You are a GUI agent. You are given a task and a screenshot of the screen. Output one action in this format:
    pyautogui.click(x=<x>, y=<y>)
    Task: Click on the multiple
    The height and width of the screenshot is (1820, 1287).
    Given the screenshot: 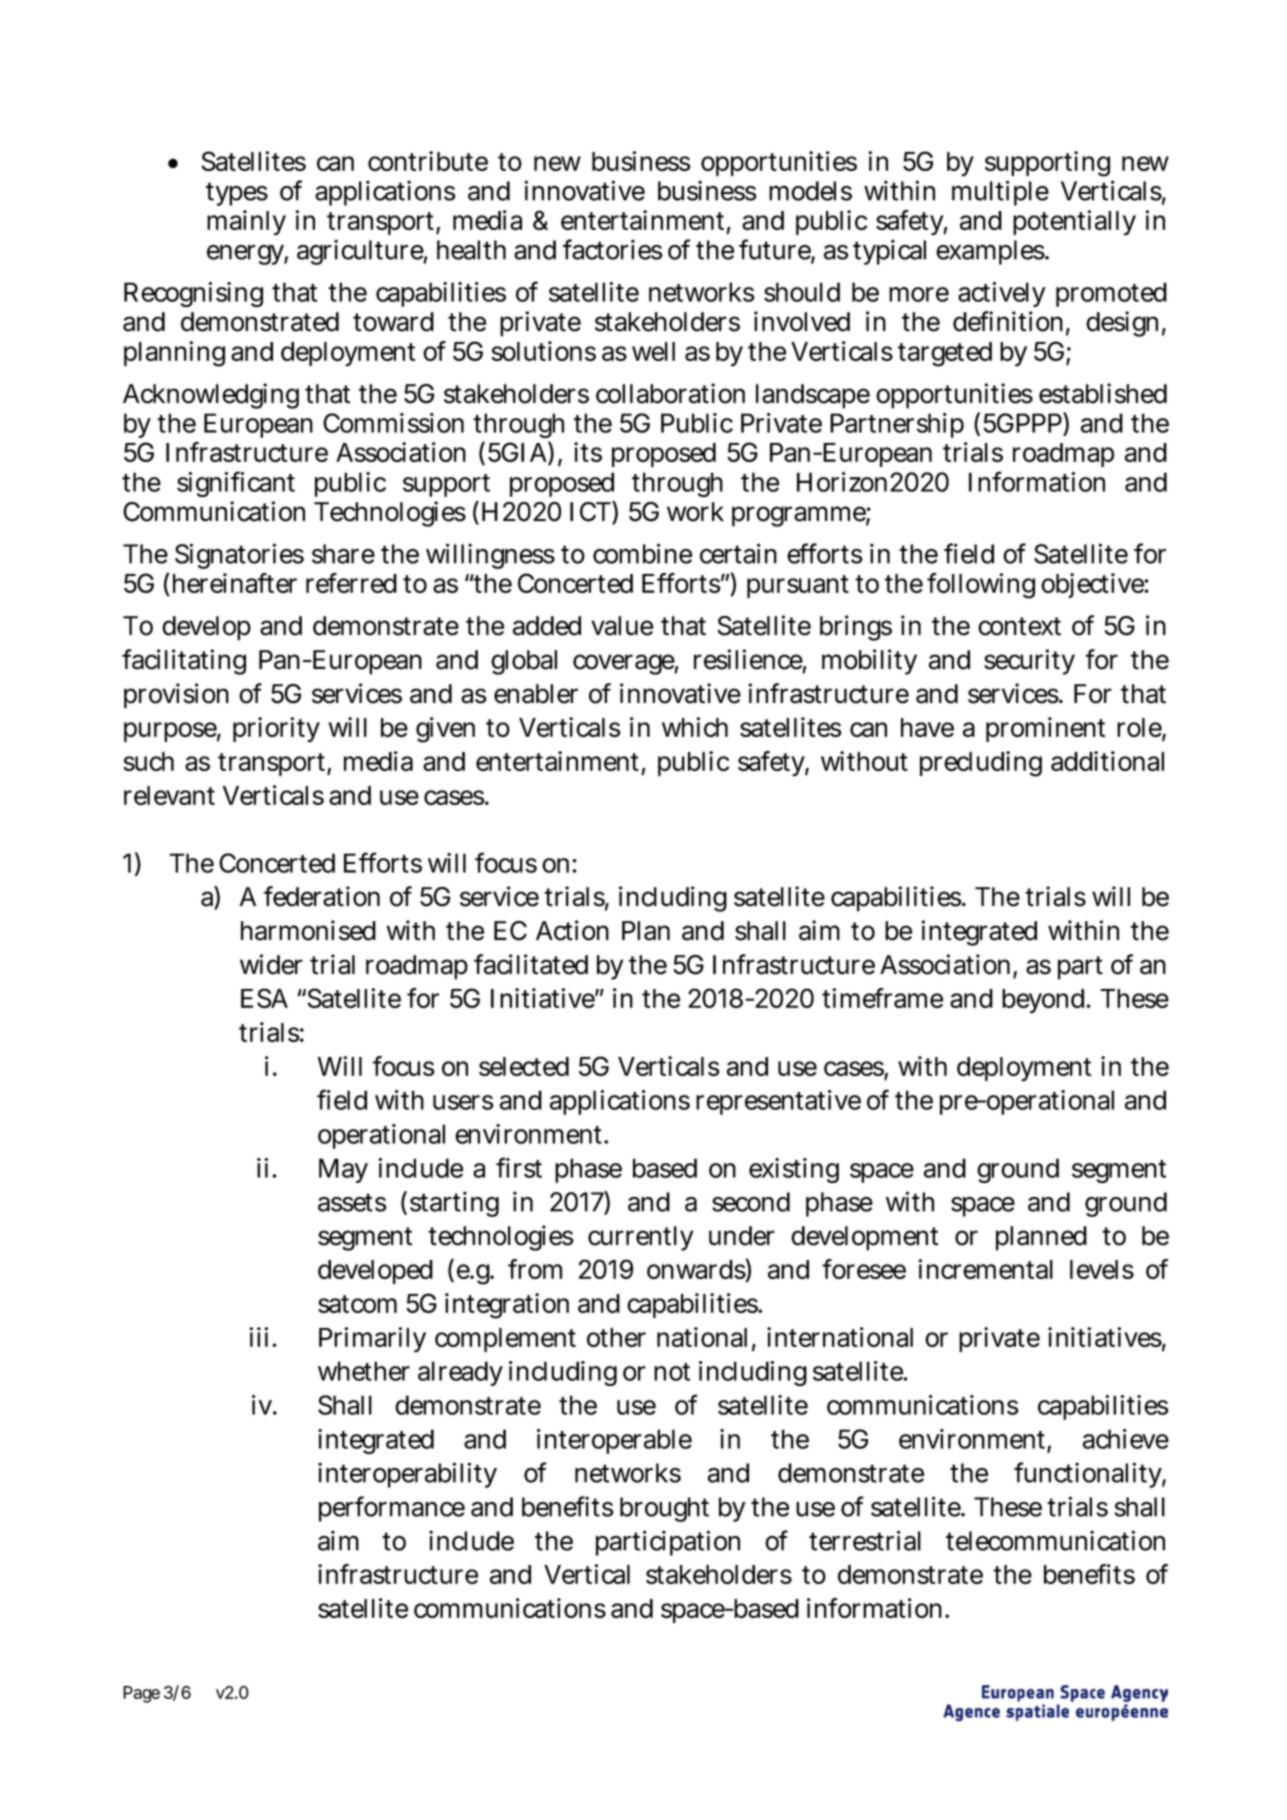 What is the action you would take?
    pyautogui.click(x=1000, y=193)
